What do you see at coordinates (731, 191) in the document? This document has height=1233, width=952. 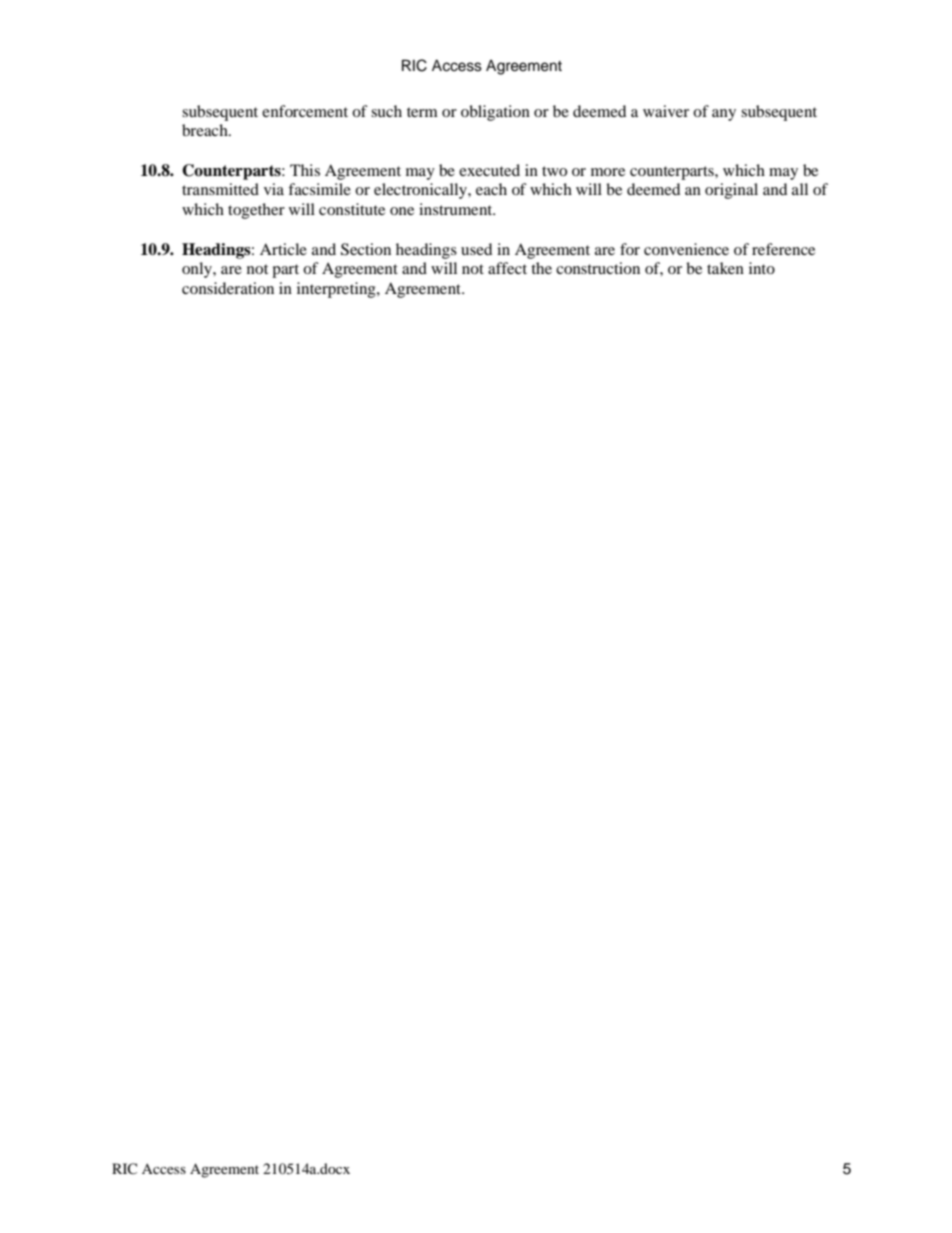 I see `original` at bounding box center [731, 191].
